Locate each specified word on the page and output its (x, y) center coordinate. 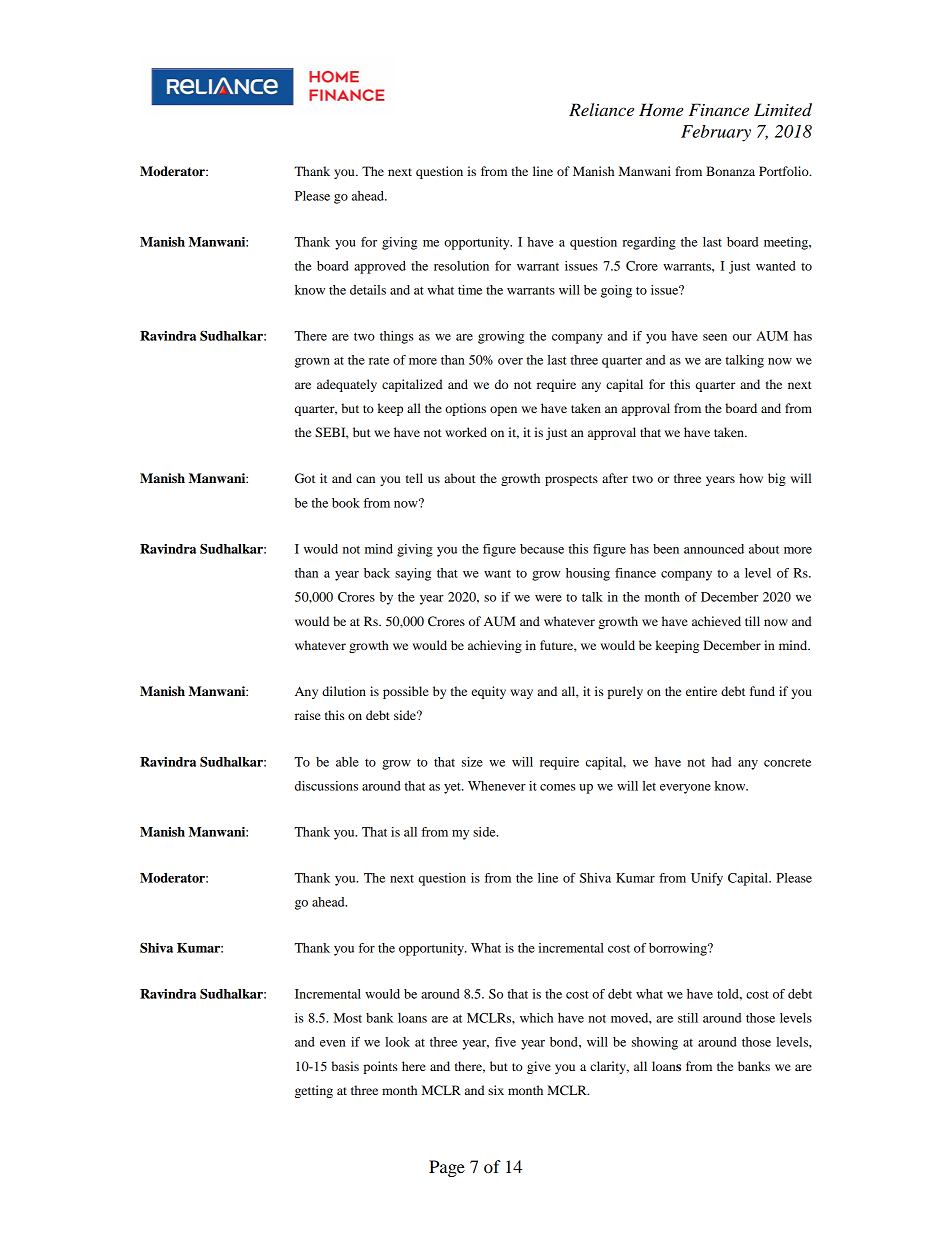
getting (314, 1091)
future (557, 645)
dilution (344, 691)
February (716, 133)
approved (380, 267)
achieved (716, 621)
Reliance (601, 110)
